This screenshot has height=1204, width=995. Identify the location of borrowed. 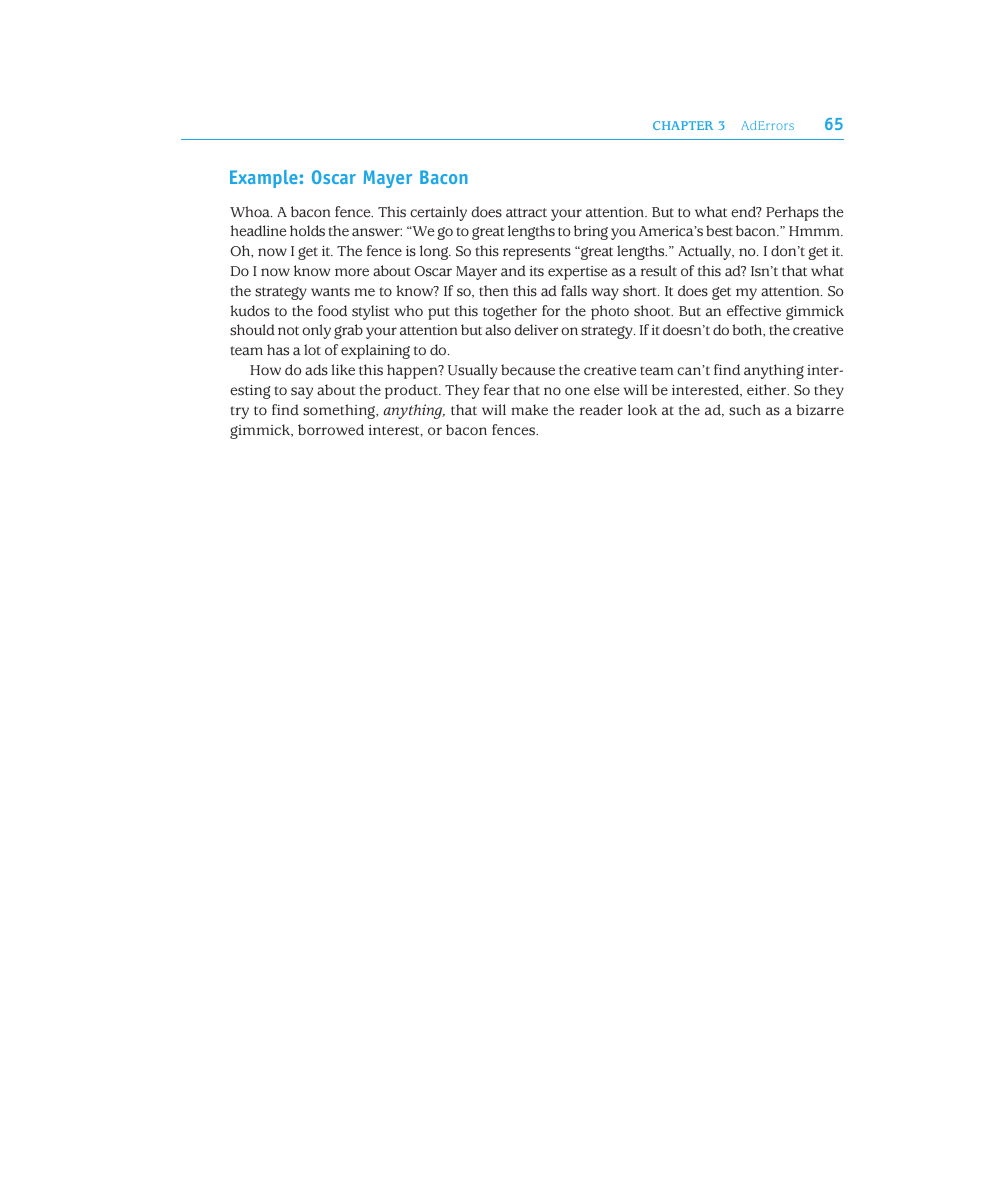
(331, 430).
